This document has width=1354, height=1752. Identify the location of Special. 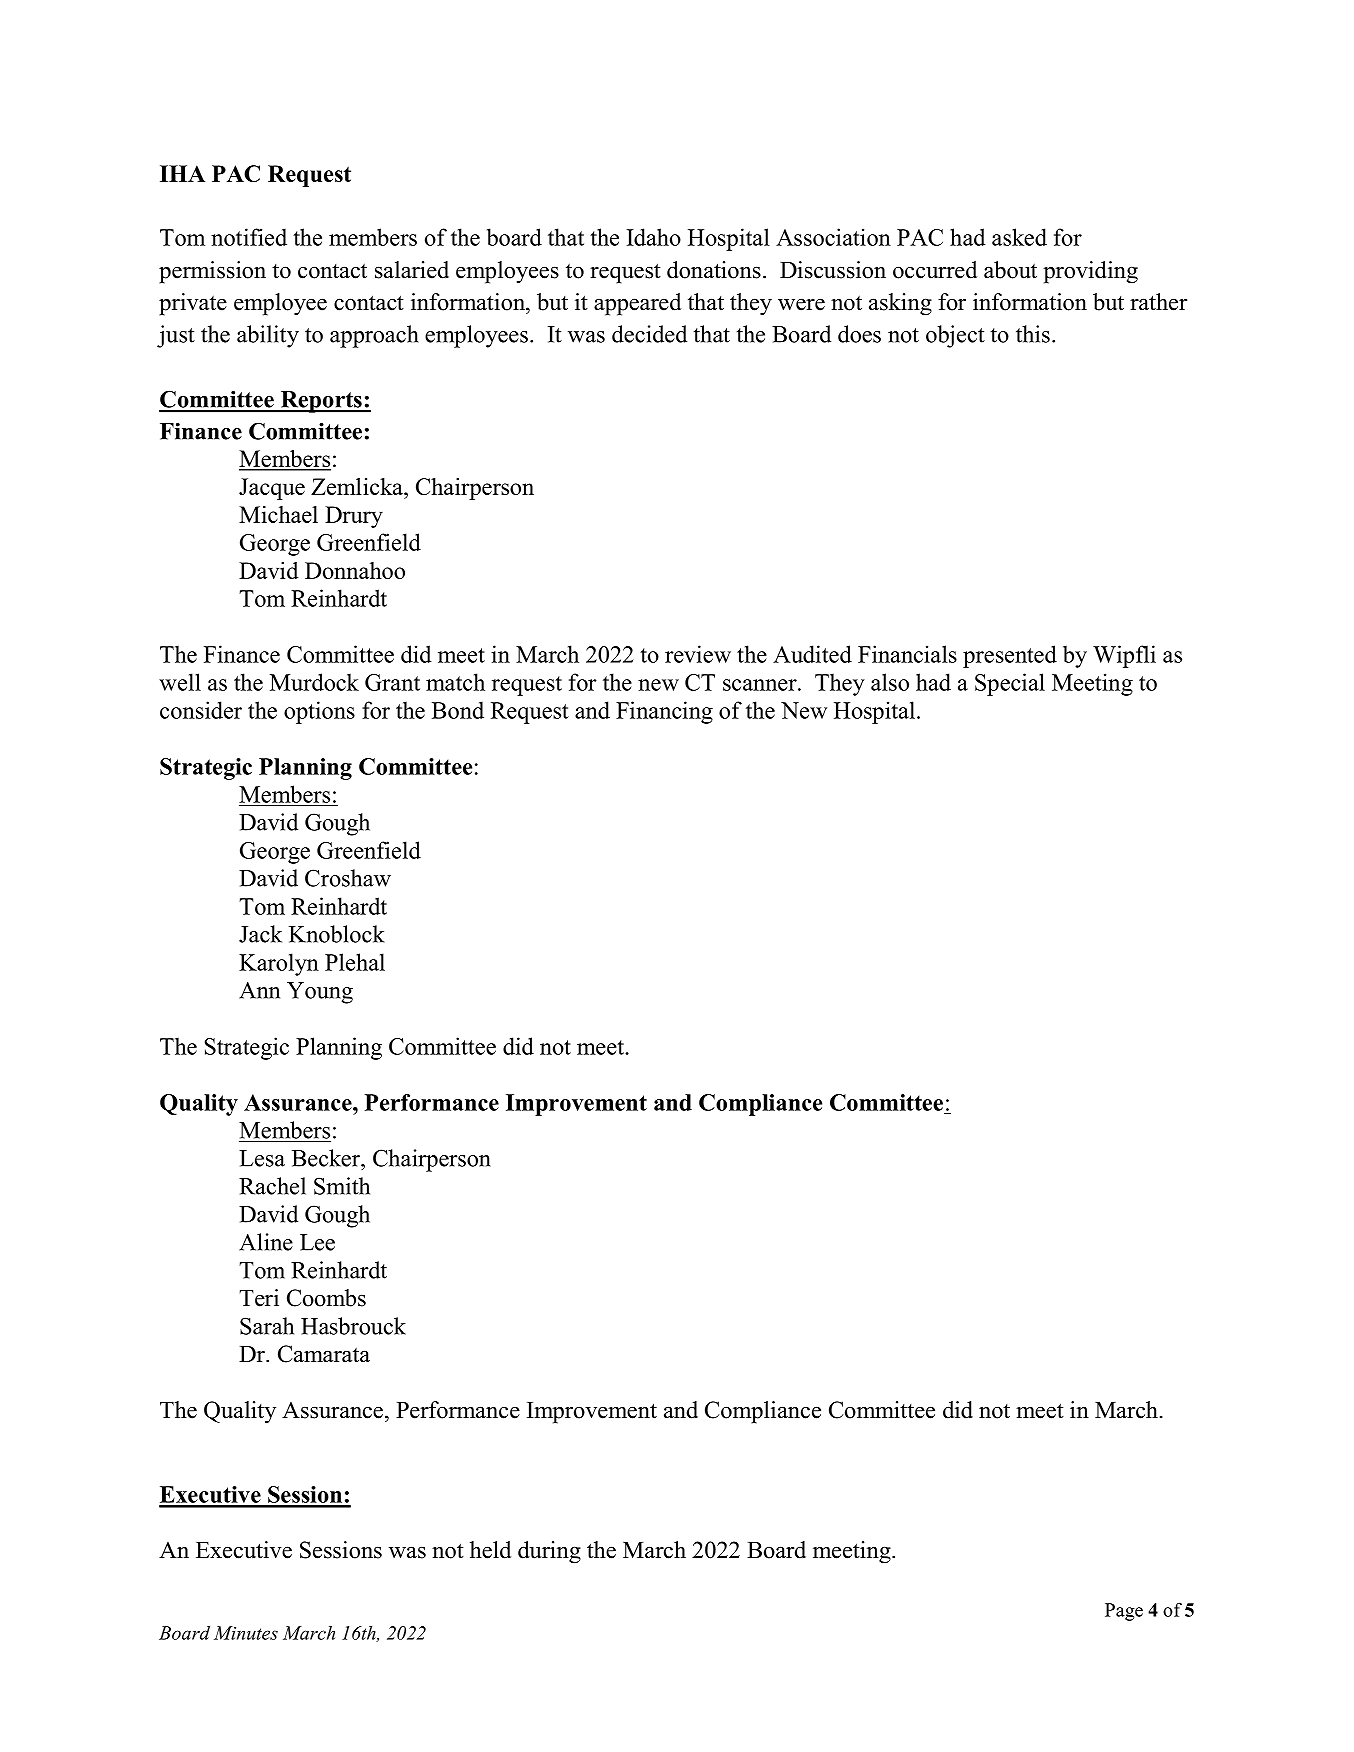
(1010, 684).
